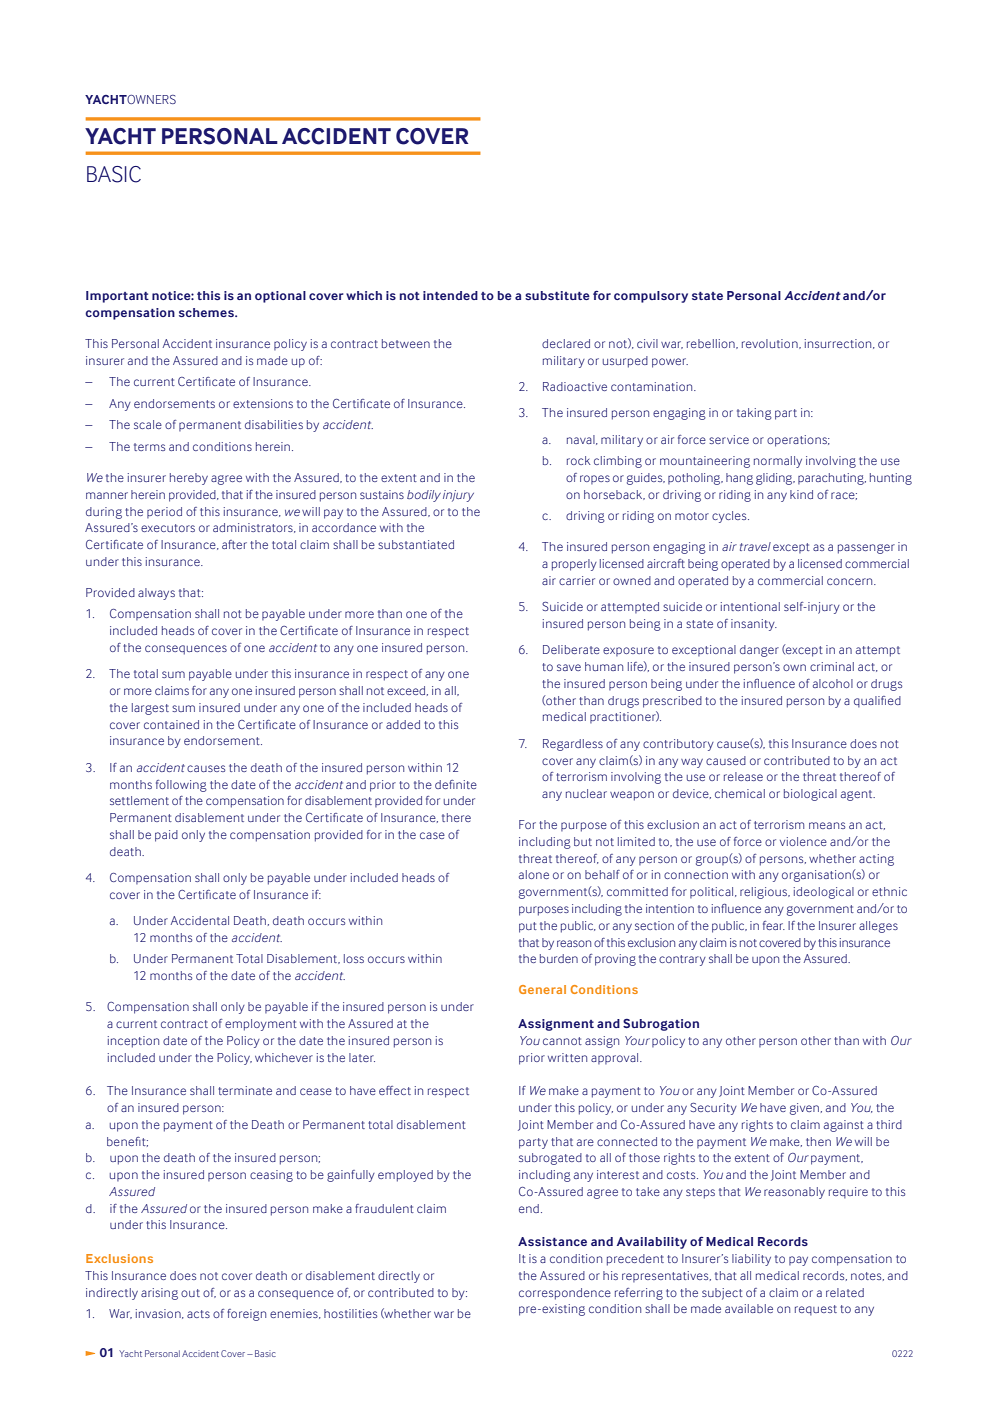 The image size is (999, 1413). I want to click on after, so click(234, 544).
